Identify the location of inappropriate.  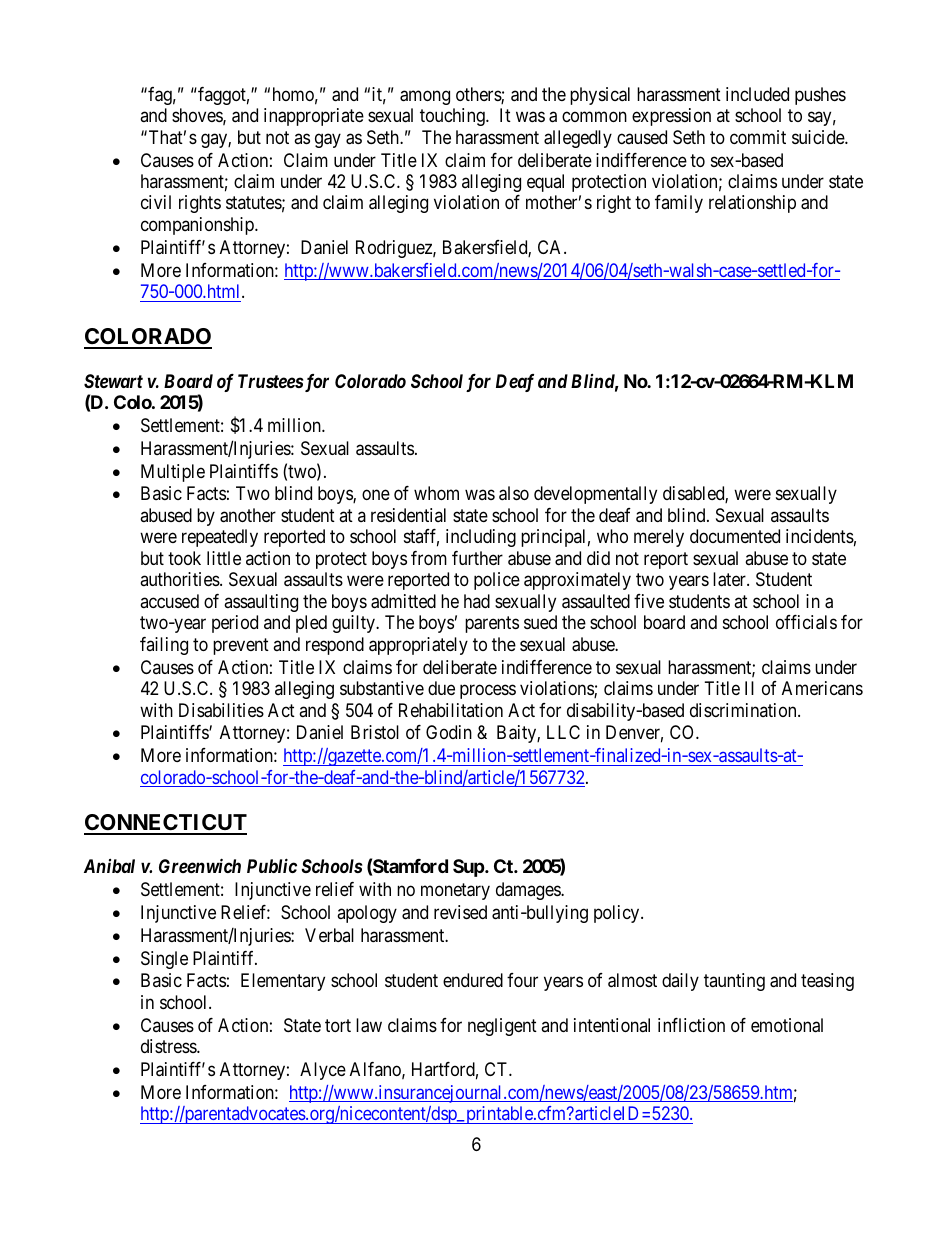
(314, 117).
